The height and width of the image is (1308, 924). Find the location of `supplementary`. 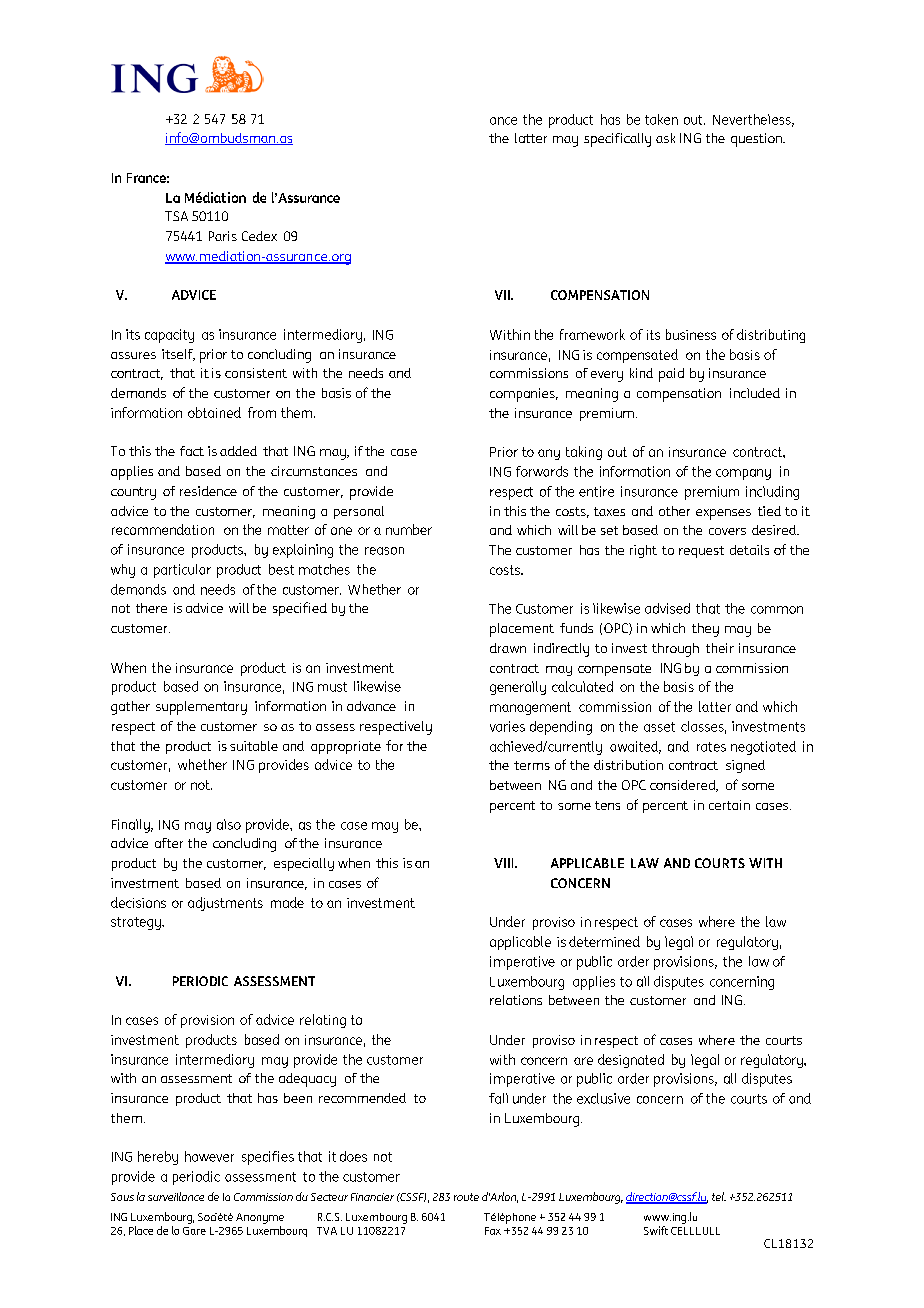

supplementary is located at coordinates (201, 708).
